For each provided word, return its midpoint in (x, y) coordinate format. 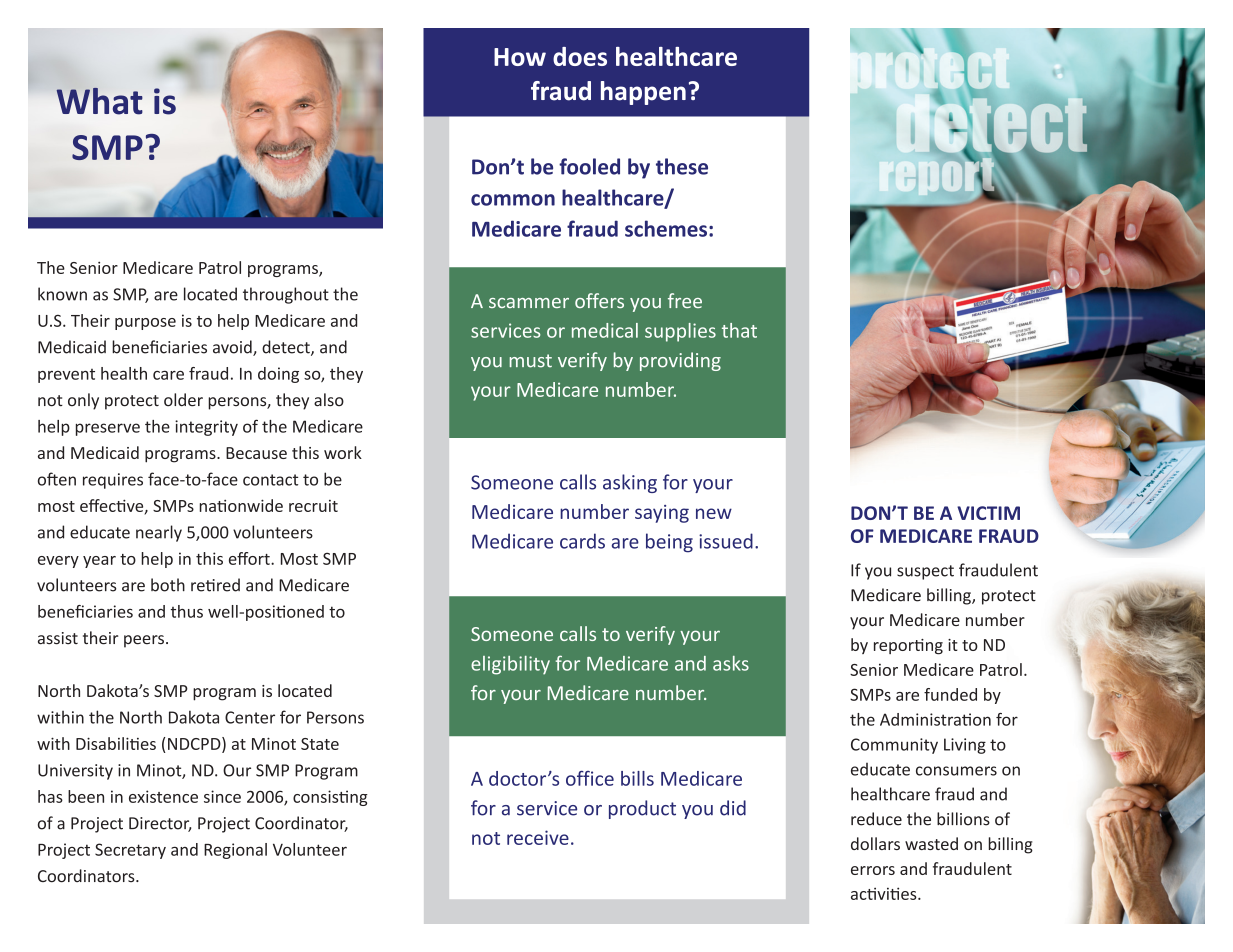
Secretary (130, 851)
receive (538, 837)
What (99, 101)
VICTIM (988, 513)
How (520, 57)
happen (643, 93)
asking (630, 483)
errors (873, 870)
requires (113, 481)
